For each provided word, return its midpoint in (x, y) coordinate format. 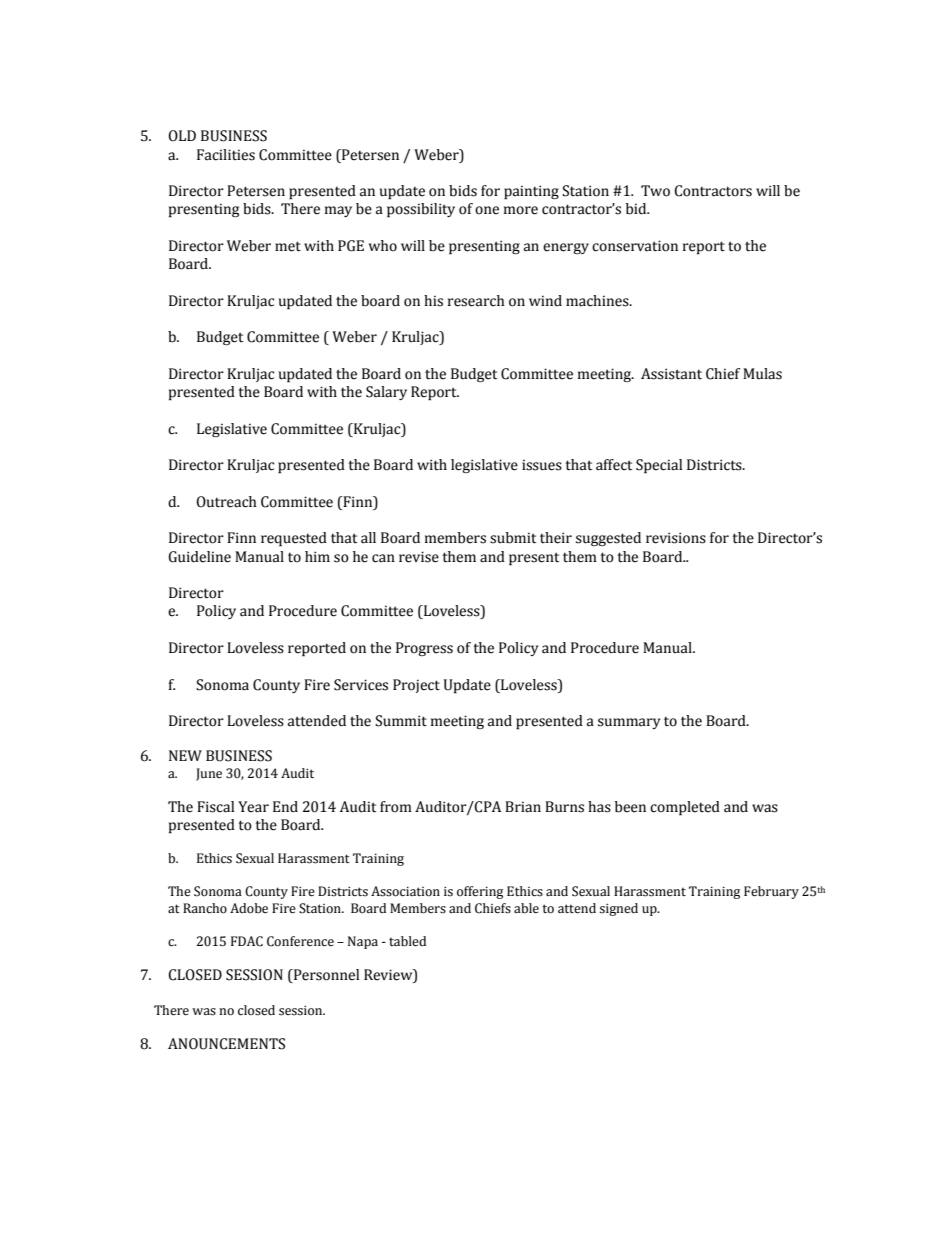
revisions (676, 538)
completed (685, 808)
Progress (424, 649)
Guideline (199, 557)
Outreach (226, 502)
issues (542, 465)
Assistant (671, 374)
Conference (300, 941)
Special (659, 466)
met (288, 246)
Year (253, 807)
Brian (523, 807)
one (487, 210)
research (476, 301)
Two (655, 191)
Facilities (226, 155)
